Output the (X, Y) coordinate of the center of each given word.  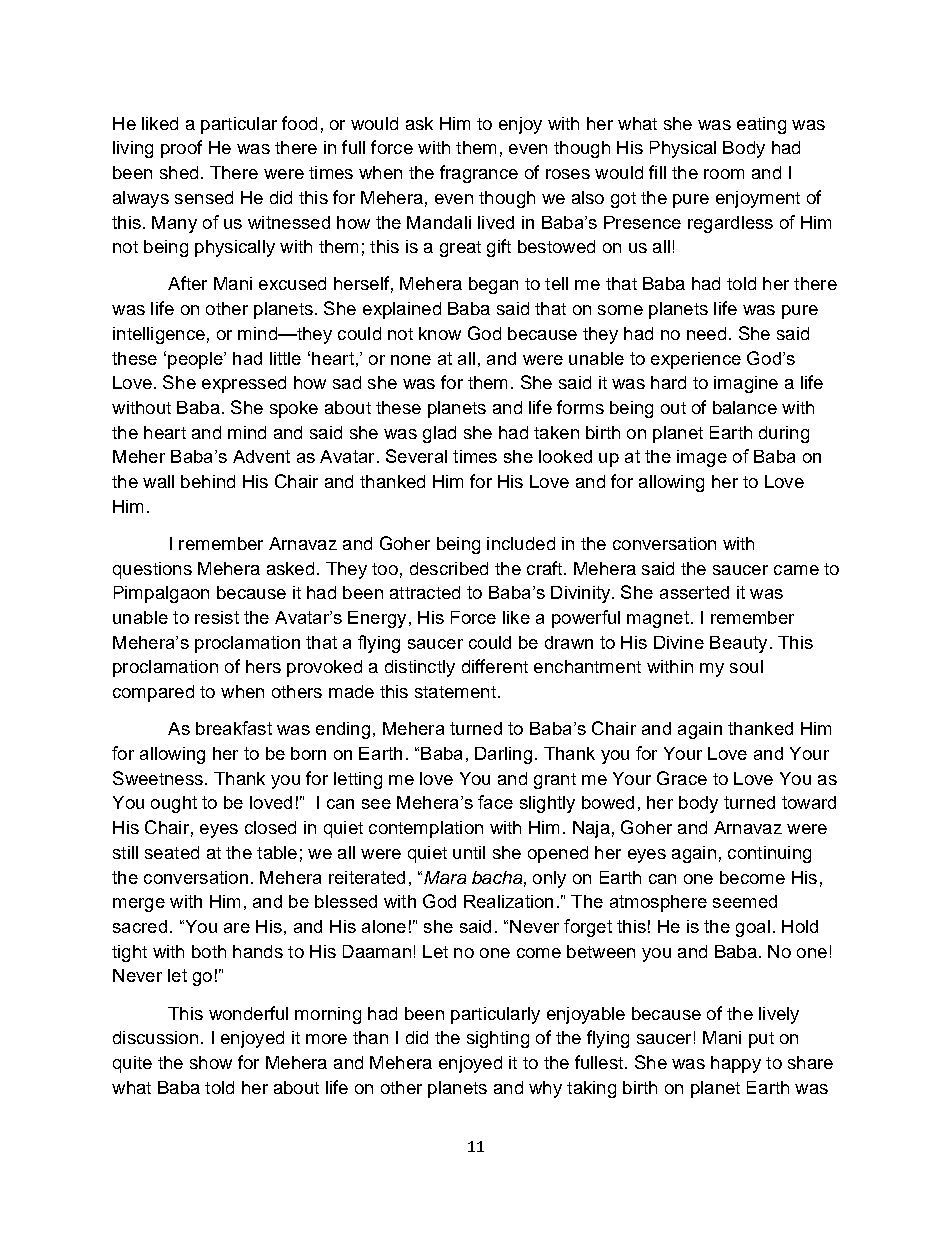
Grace (682, 778)
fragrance (479, 174)
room (724, 174)
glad (439, 434)
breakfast (234, 728)
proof (181, 149)
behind (208, 481)
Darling (503, 755)
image (702, 458)
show (211, 1062)
